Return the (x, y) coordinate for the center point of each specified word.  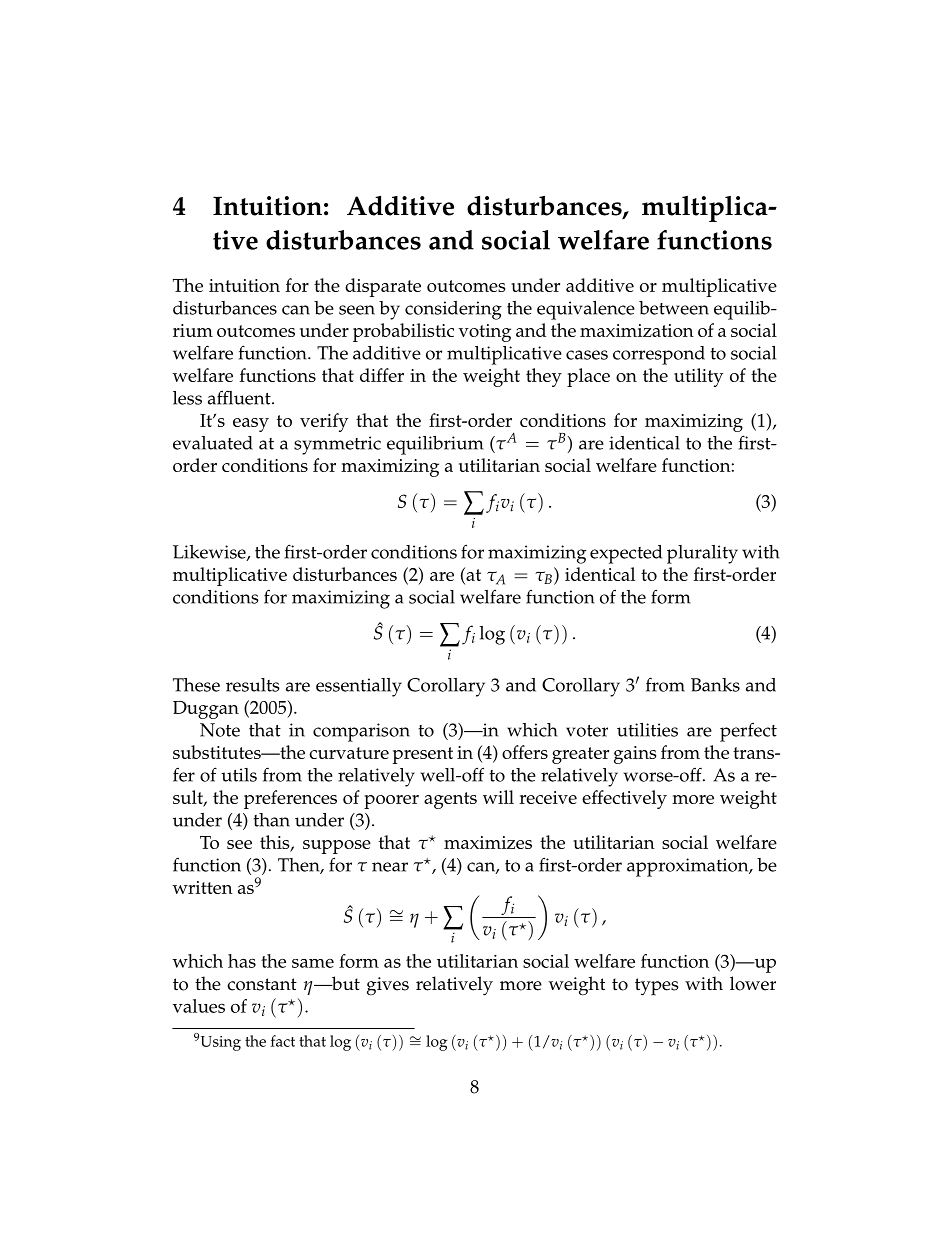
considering (453, 310)
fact (283, 1041)
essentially (359, 687)
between (674, 308)
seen (357, 310)
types (656, 987)
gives (388, 986)
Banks (715, 685)
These (196, 685)
